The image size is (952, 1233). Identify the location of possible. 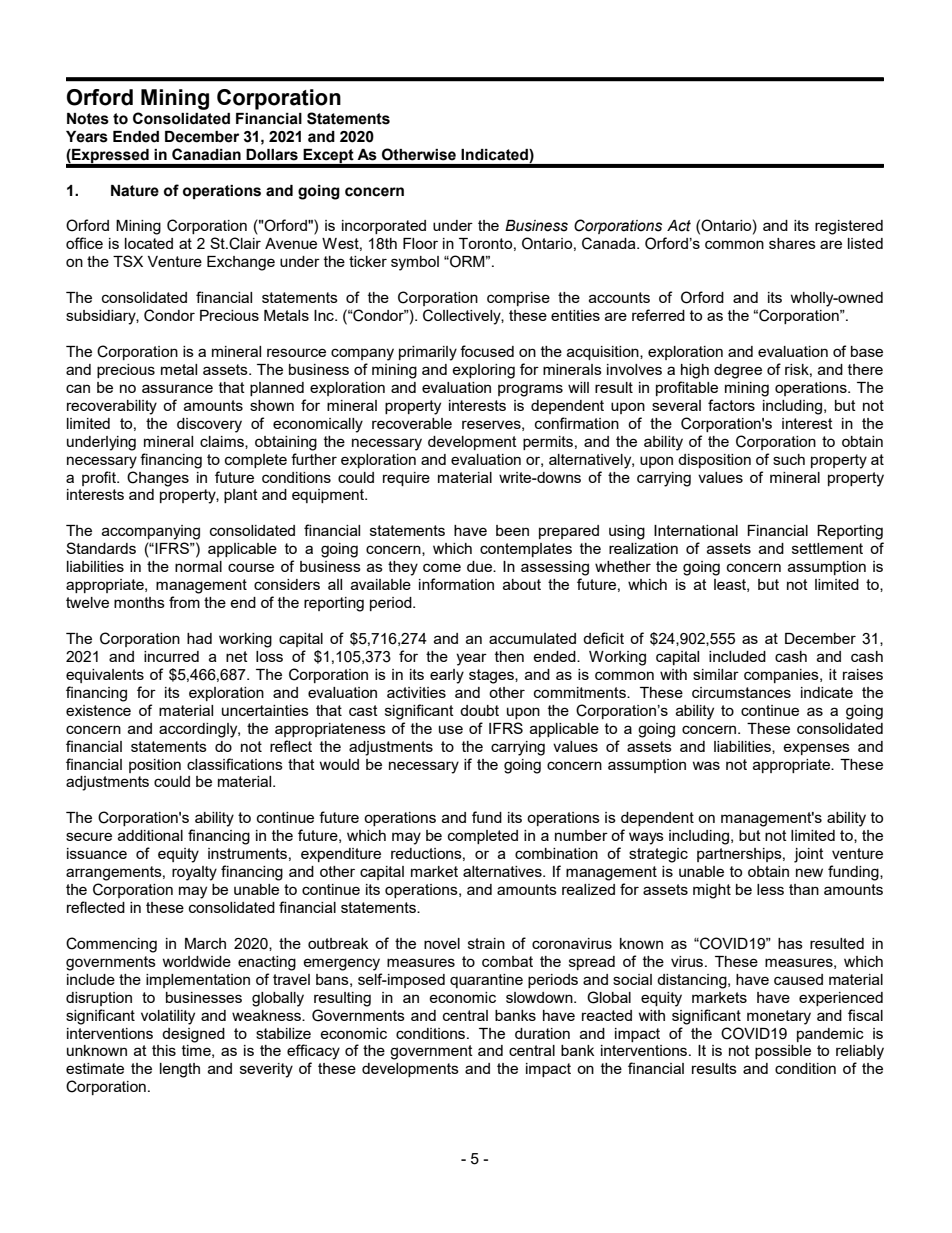
(783, 1052).
